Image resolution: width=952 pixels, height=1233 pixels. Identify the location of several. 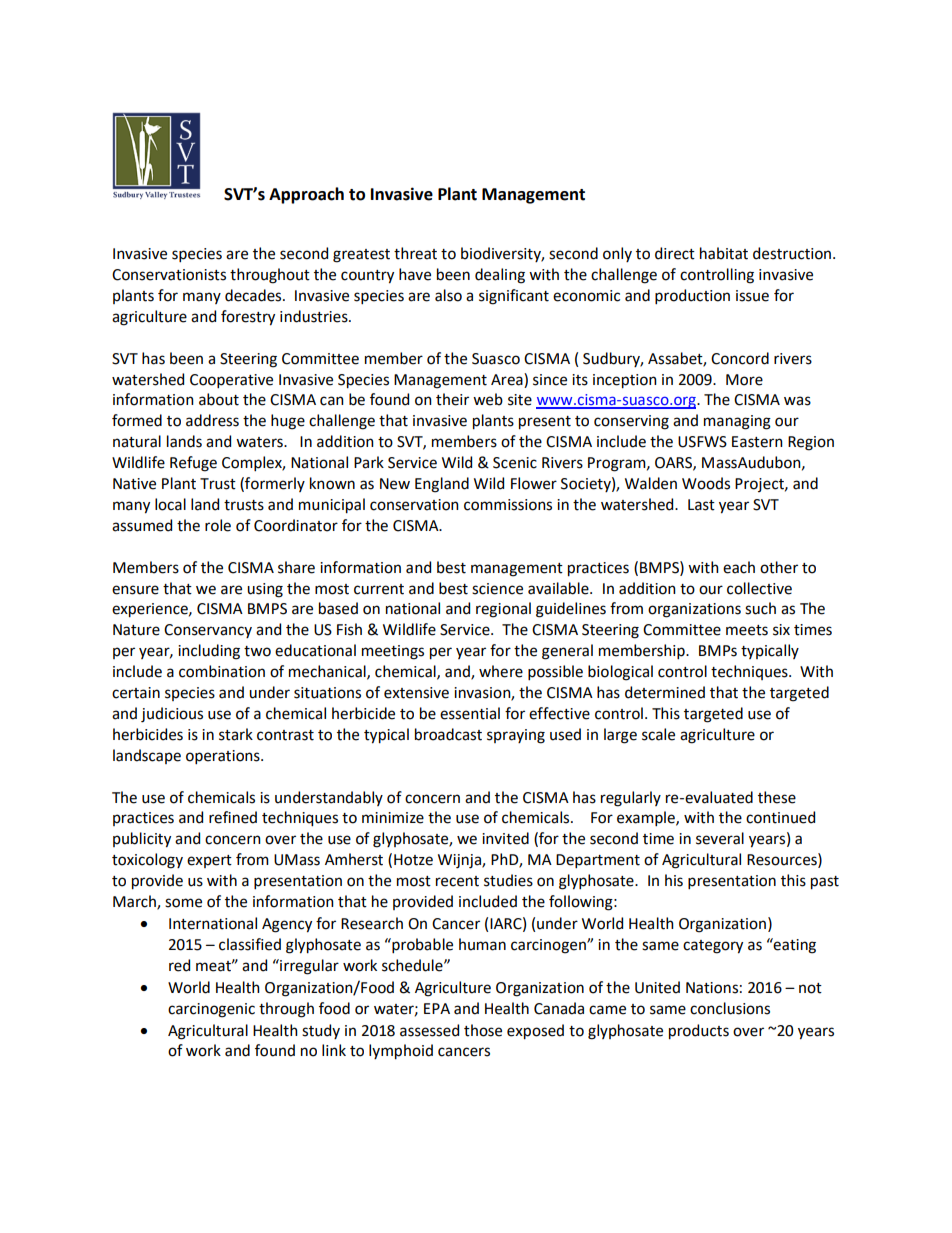
(720, 838).
